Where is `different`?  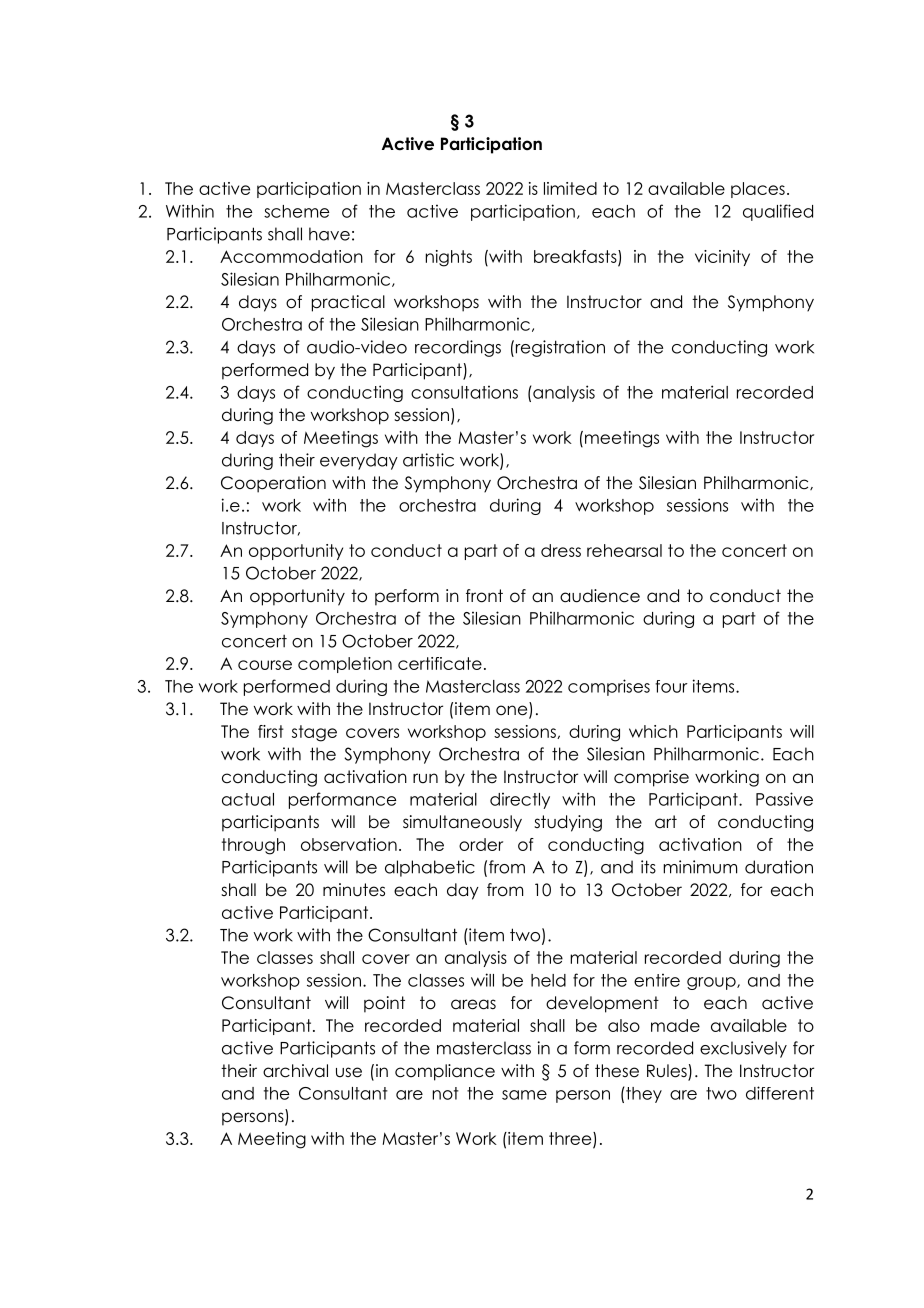 different is located at coordinates (780, 1093).
